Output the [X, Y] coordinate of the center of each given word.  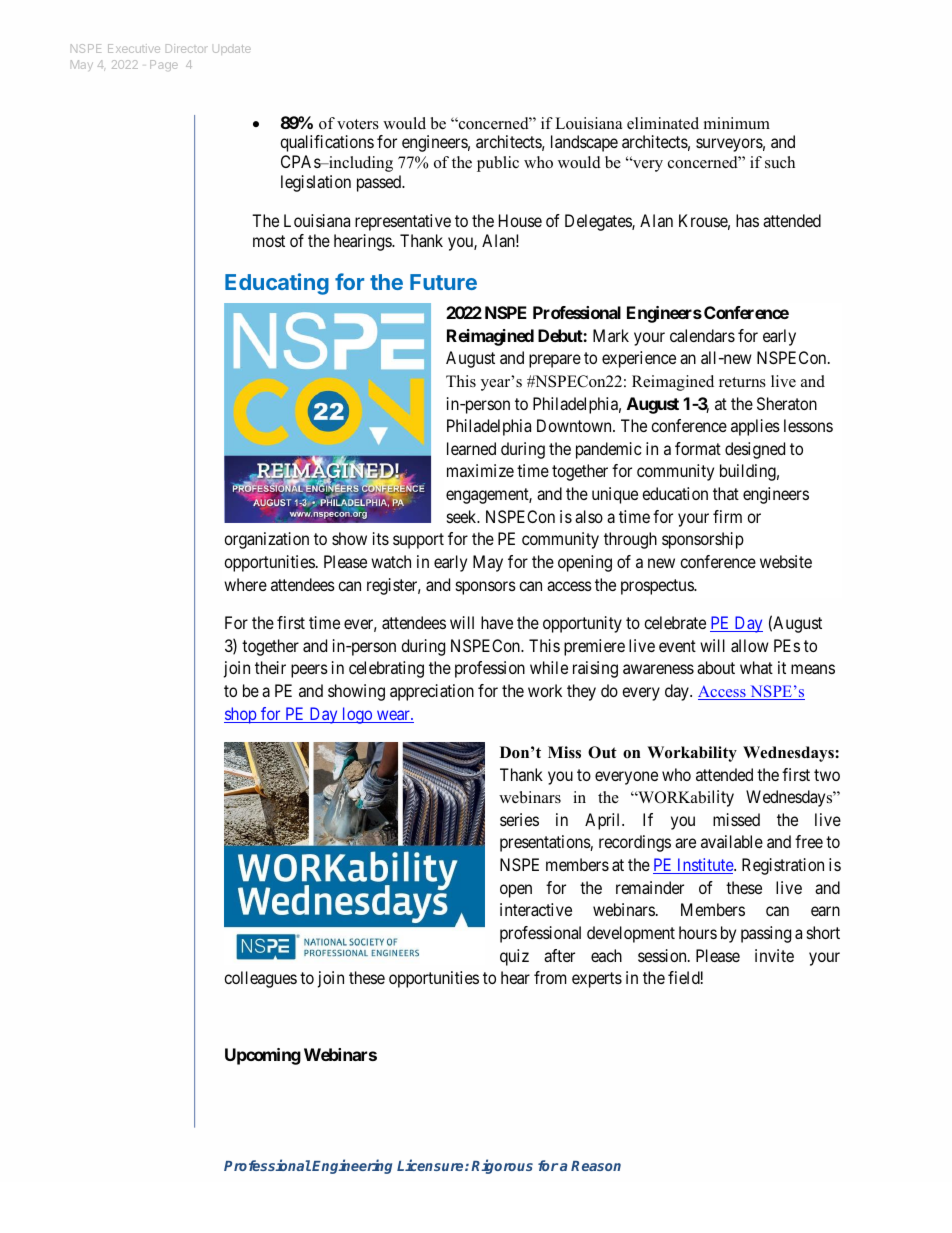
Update [232, 50]
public [498, 164]
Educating [277, 284]
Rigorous [502, 1166]
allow [750, 645]
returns [742, 382]
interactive [536, 909]
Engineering [352, 1166]
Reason [596, 1166]
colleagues [260, 979]
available [732, 841]
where [245, 584]
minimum [737, 123]
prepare [555, 361]
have [497, 622]
